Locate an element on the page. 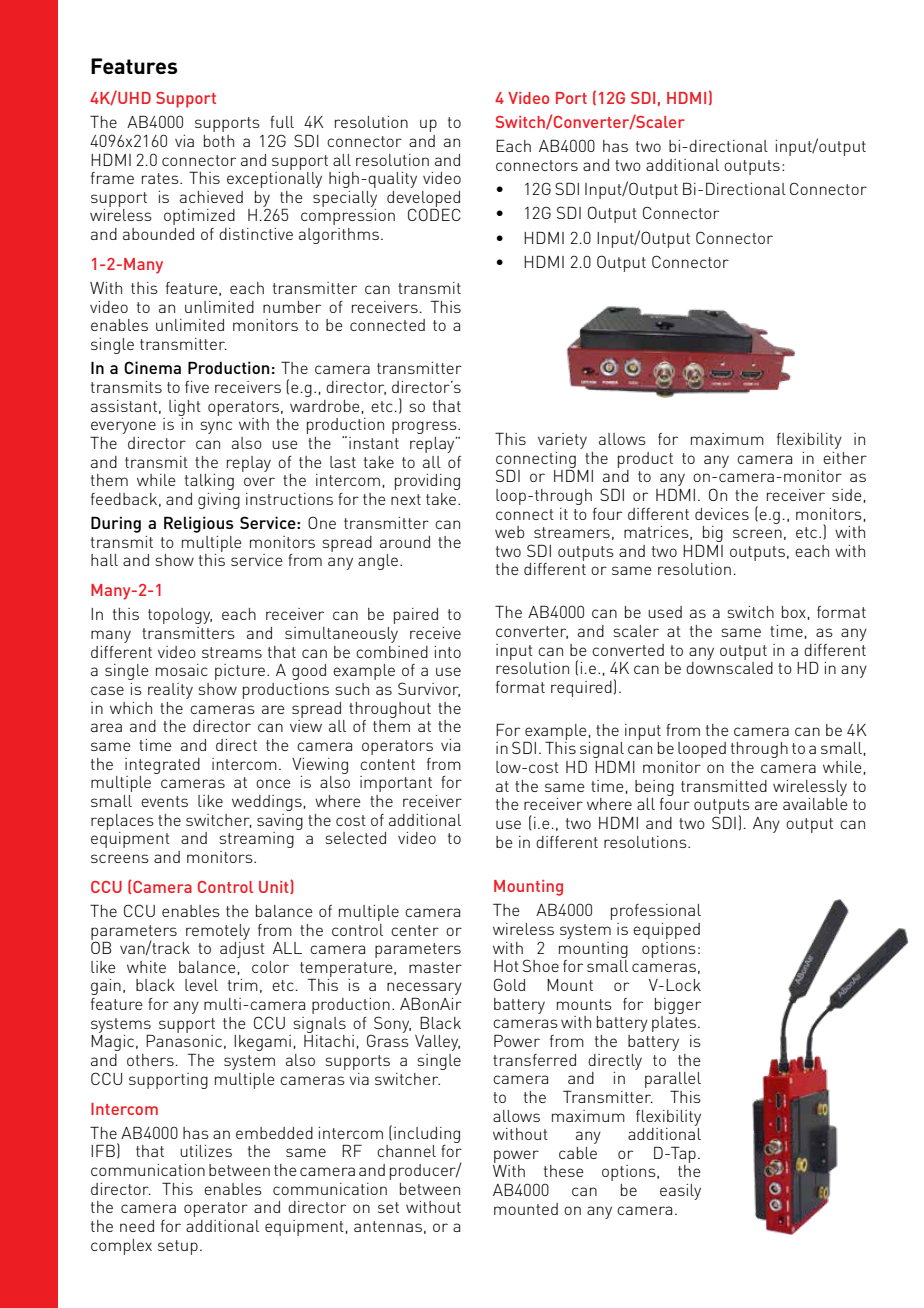 The width and height of the page is (924, 1308). CODEC is located at coordinates (434, 214).
